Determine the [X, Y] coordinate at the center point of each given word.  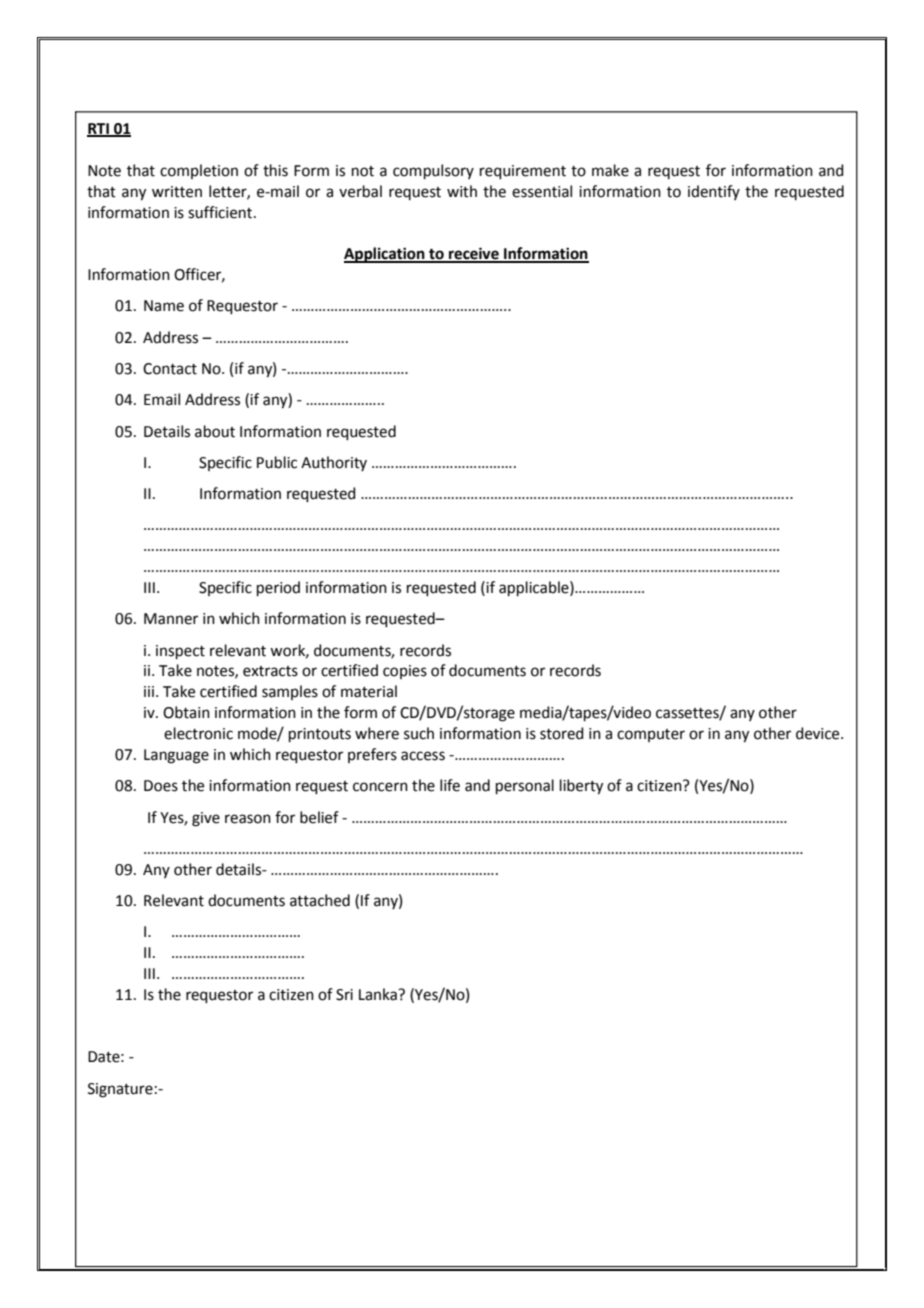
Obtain [186, 712]
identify [714, 192]
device [819, 733]
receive [474, 254]
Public [277, 462]
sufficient [221, 212]
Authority [334, 463]
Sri [344, 995]
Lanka [379, 994]
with [462, 191]
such [419, 733]
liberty [581, 787]
